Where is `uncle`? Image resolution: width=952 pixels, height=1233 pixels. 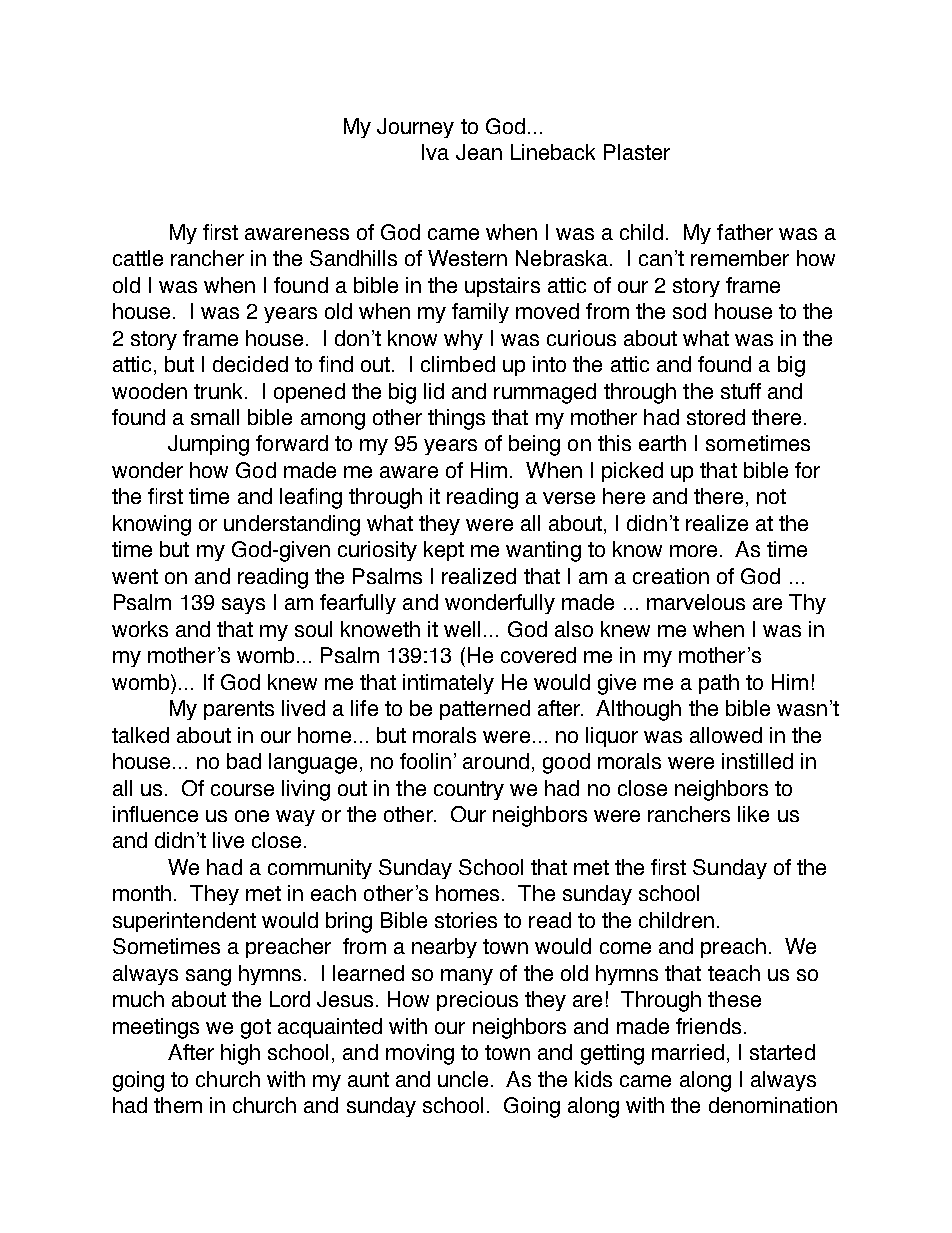 uncle is located at coordinates (463, 1079).
